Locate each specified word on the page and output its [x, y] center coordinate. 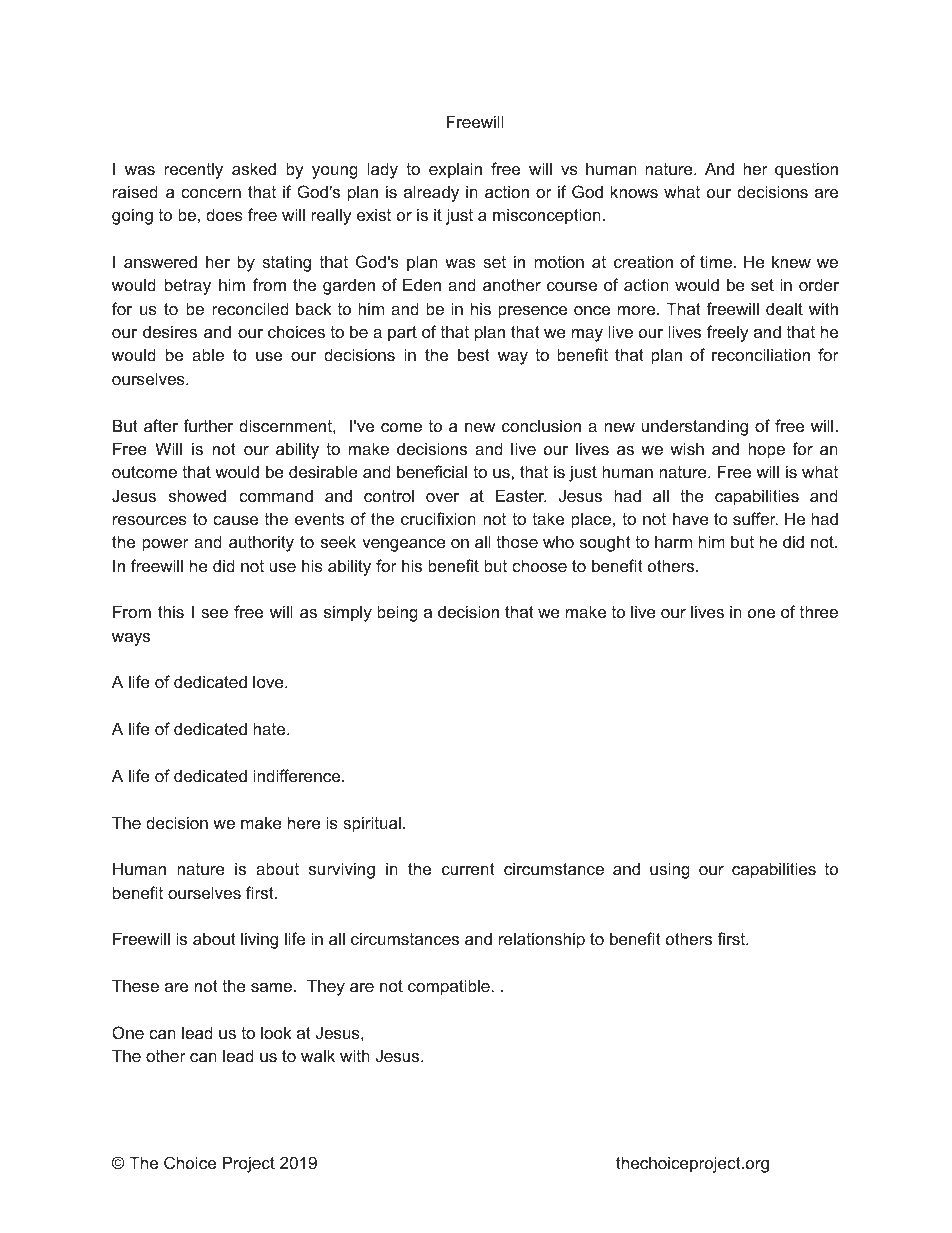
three [819, 611]
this [171, 611]
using [670, 870]
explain [455, 170]
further [208, 425]
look [276, 1032]
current [468, 869]
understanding [695, 427]
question [806, 170]
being [397, 613]
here [304, 822]
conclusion [541, 425]
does [224, 214]
